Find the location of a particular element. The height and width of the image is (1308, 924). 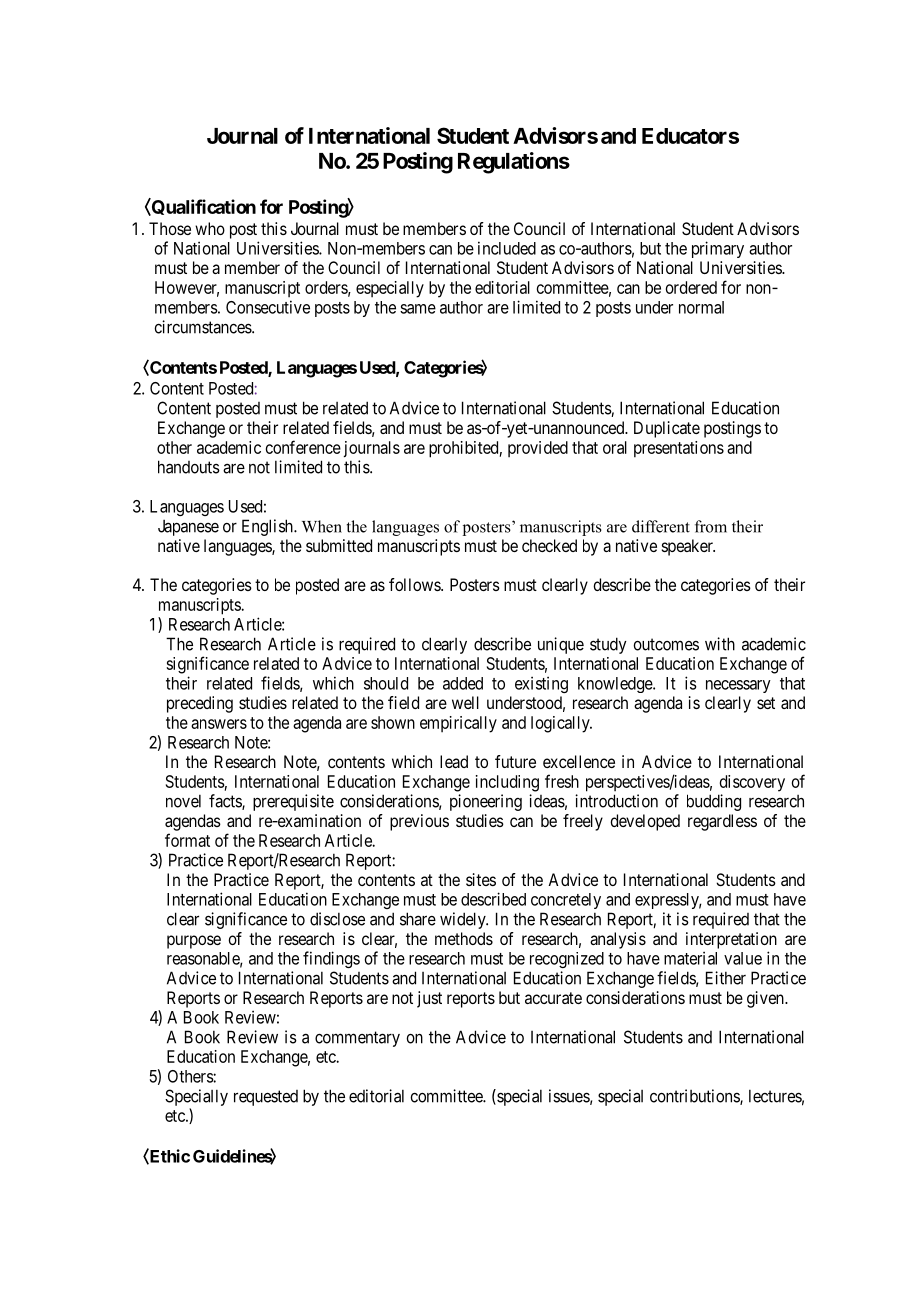

English is located at coordinates (268, 527).
